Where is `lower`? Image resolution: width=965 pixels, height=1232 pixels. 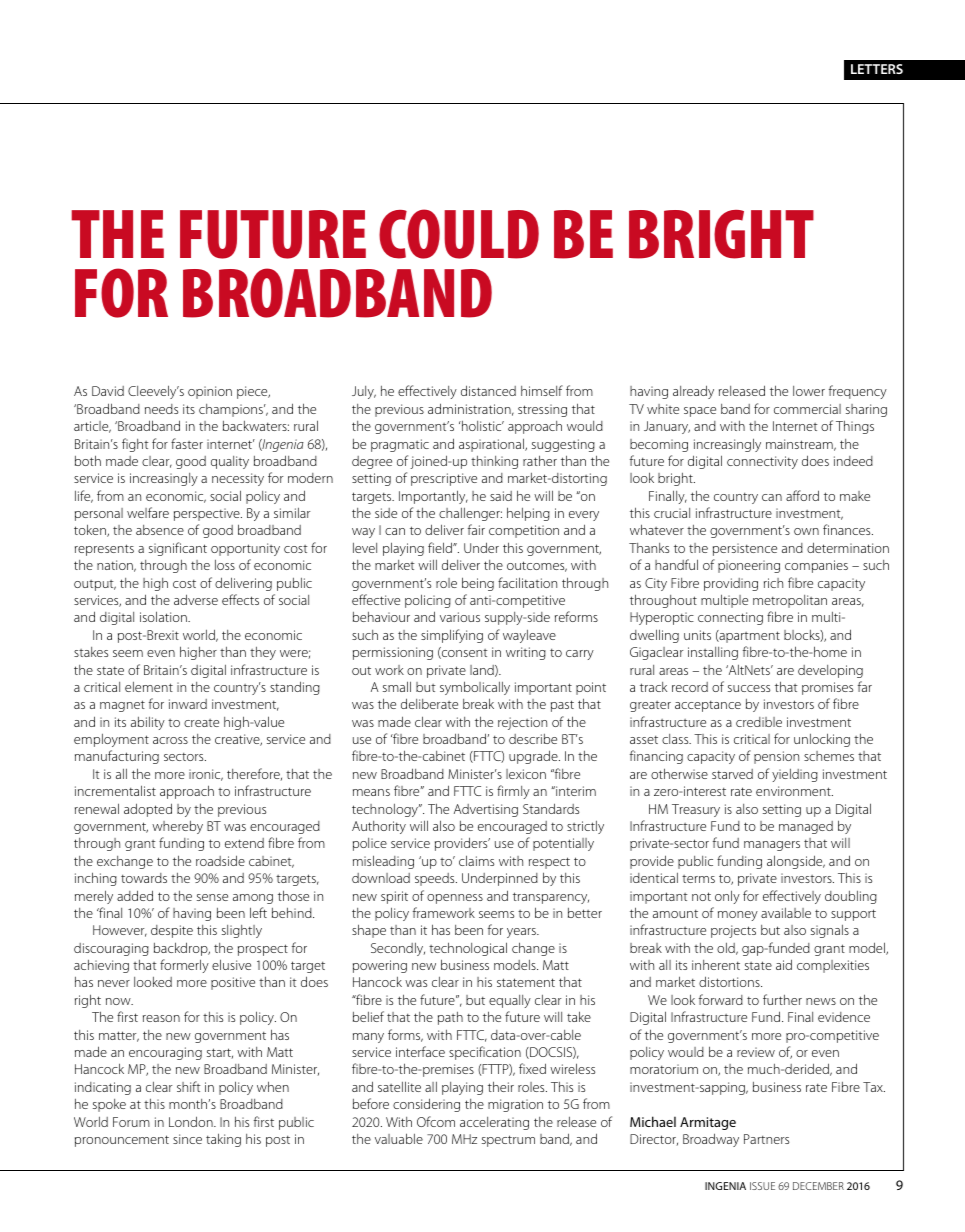
lower is located at coordinates (809, 391).
